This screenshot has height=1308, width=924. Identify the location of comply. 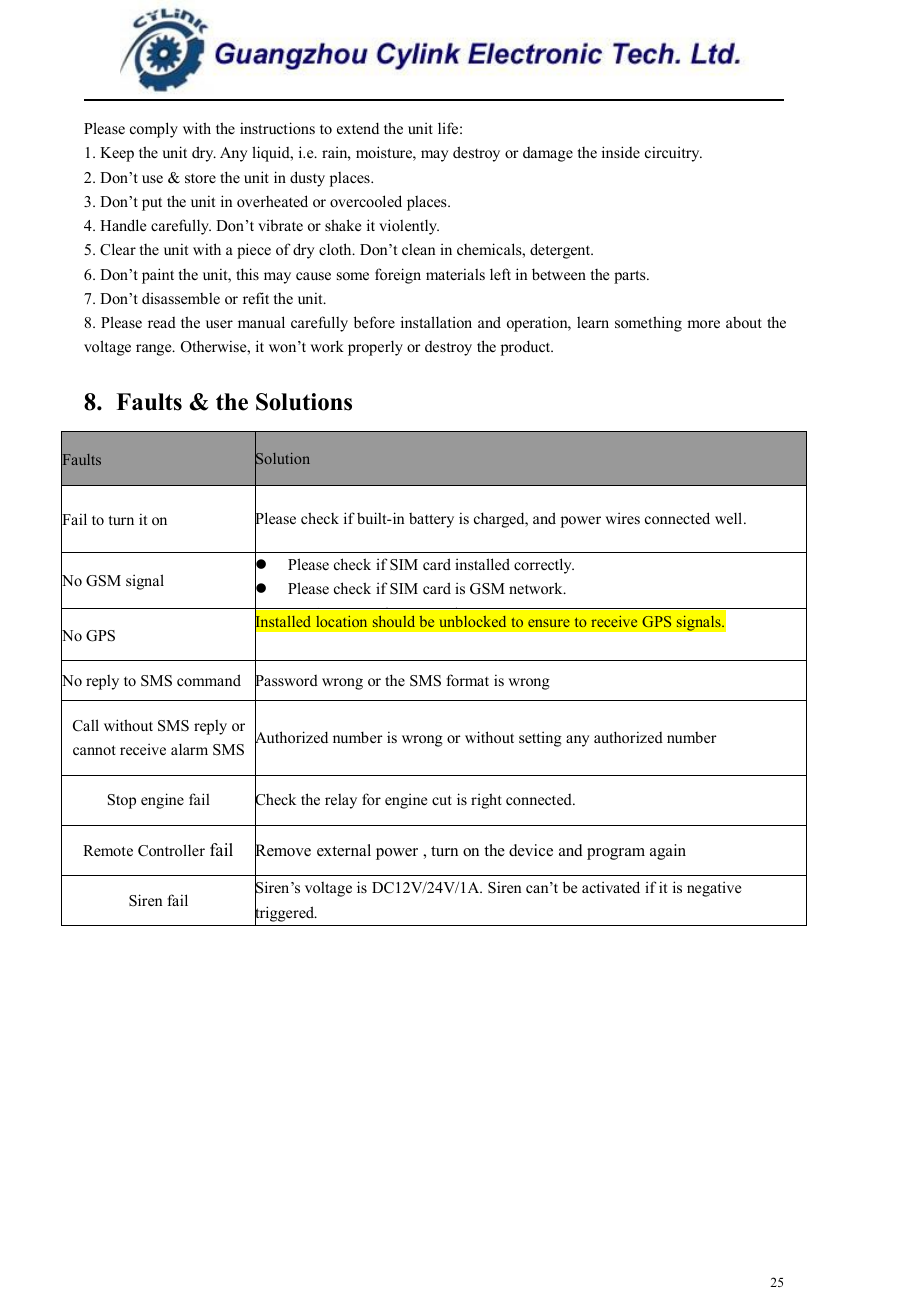
(154, 130).
